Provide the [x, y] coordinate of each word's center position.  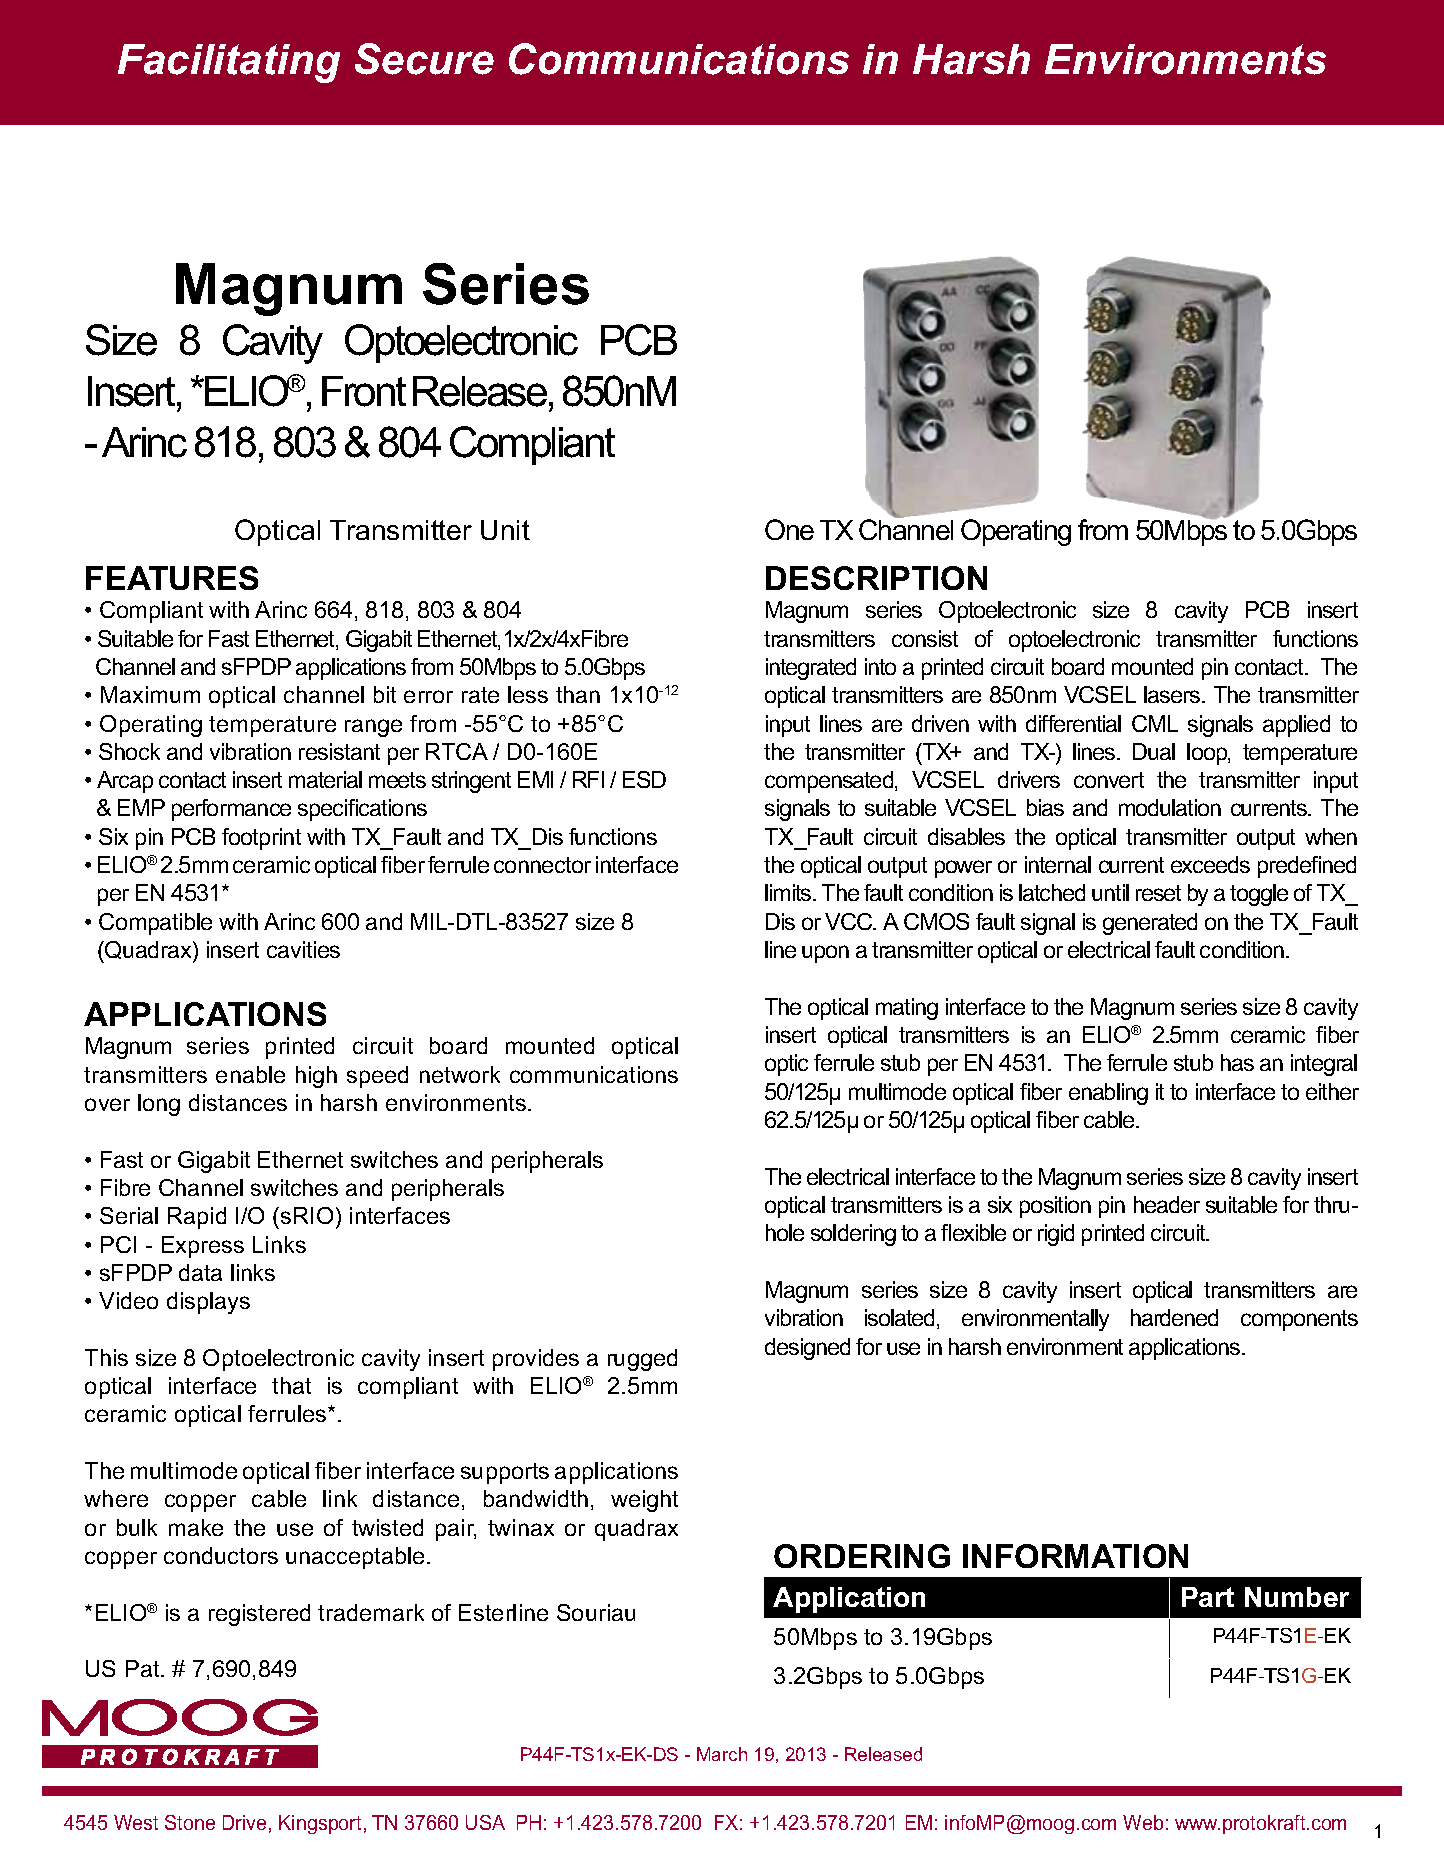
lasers [1173, 694]
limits [789, 892]
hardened [1174, 1317]
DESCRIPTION [876, 578]
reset [1158, 893]
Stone [190, 1822]
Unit [505, 530]
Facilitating [229, 63]
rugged [642, 1360]
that [291, 1385]
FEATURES [172, 578]
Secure [424, 59]
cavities [303, 949]
